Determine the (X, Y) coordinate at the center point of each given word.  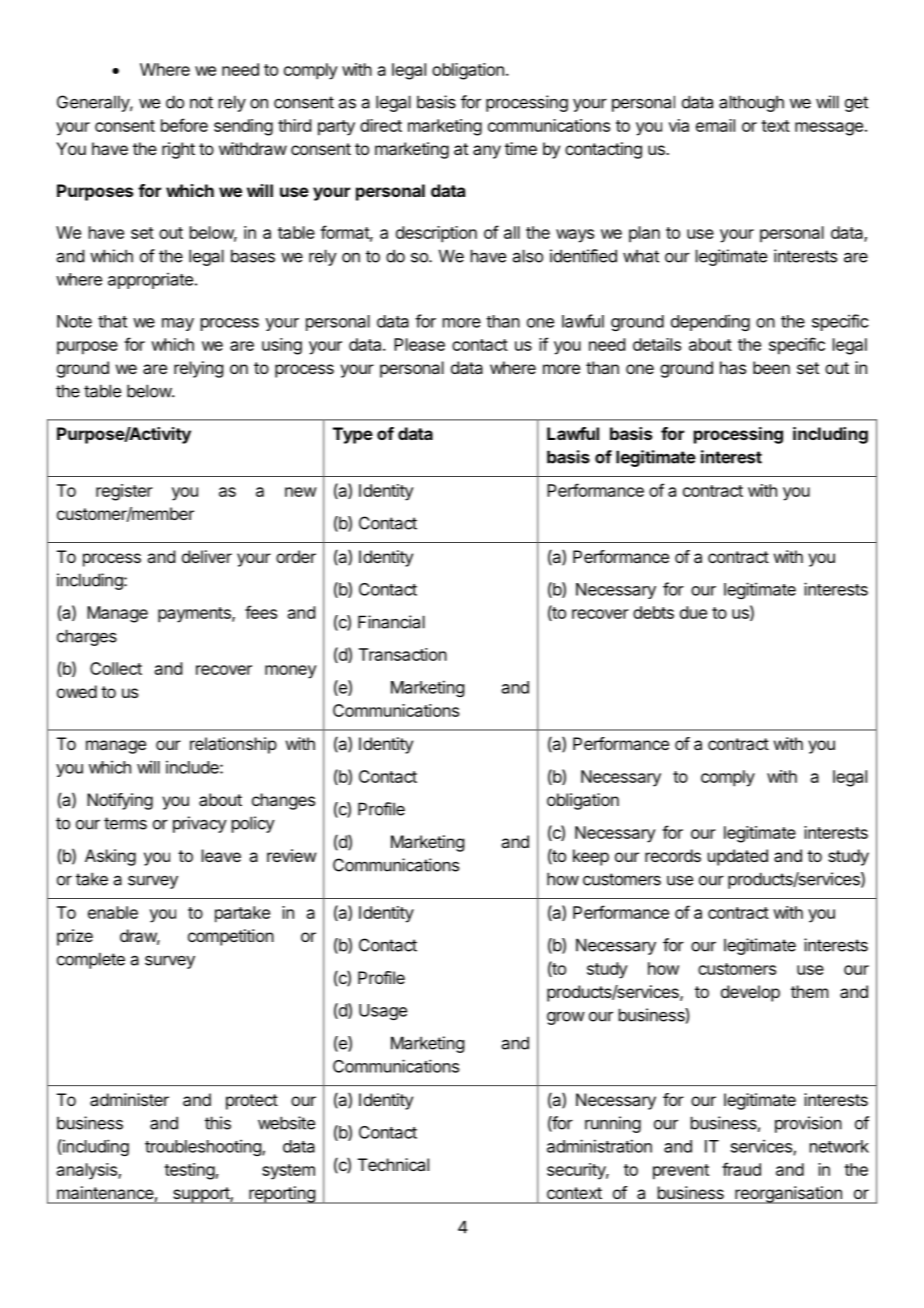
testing (189, 1171)
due (693, 612)
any (487, 152)
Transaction (403, 654)
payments (195, 615)
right (178, 150)
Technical (393, 1164)
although (751, 103)
